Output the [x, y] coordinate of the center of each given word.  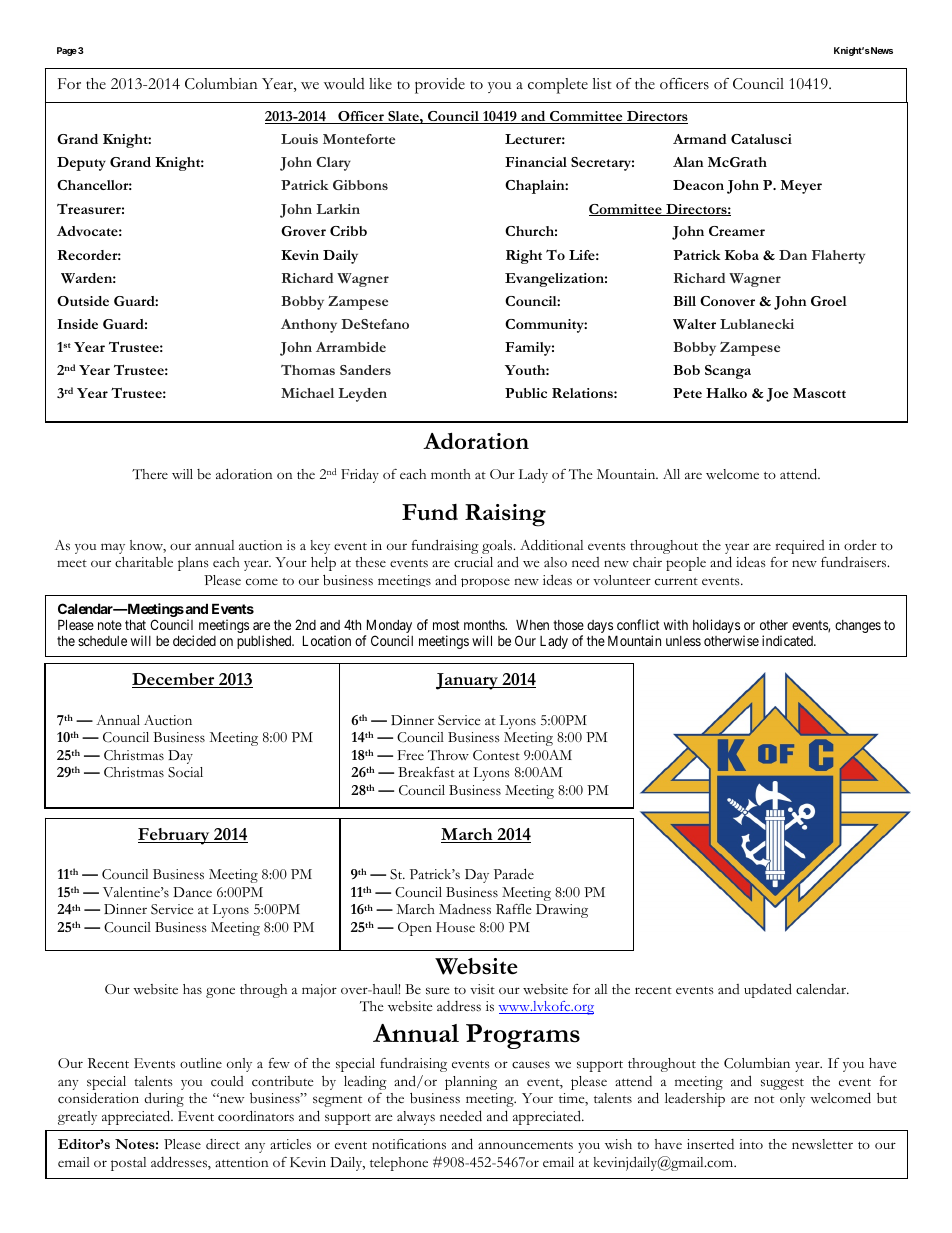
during [164, 1100]
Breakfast [426, 772]
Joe [777, 395]
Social [185, 772]
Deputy [81, 164]
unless [683, 641]
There [150, 474]
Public [526, 393]
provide [440, 86]
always [416, 1118]
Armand [700, 139]
